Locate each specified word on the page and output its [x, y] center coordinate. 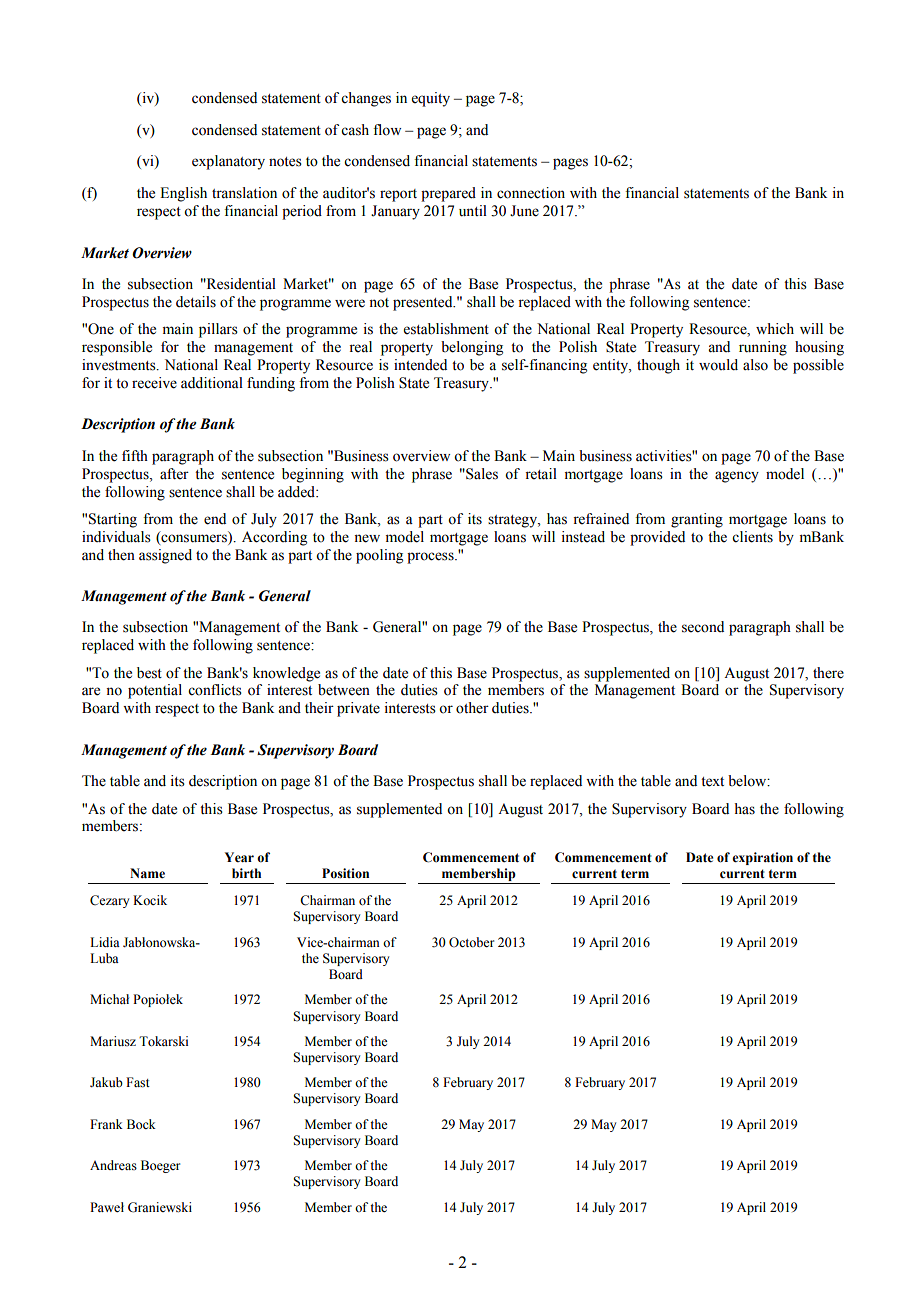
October [471, 942]
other [472, 708]
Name [147, 873]
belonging [472, 348]
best [149, 673]
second [703, 627]
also [755, 365]
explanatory [228, 162]
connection [531, 193]
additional [212, 383]
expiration [762, 858]
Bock [141, 1124]
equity [431, 99]
